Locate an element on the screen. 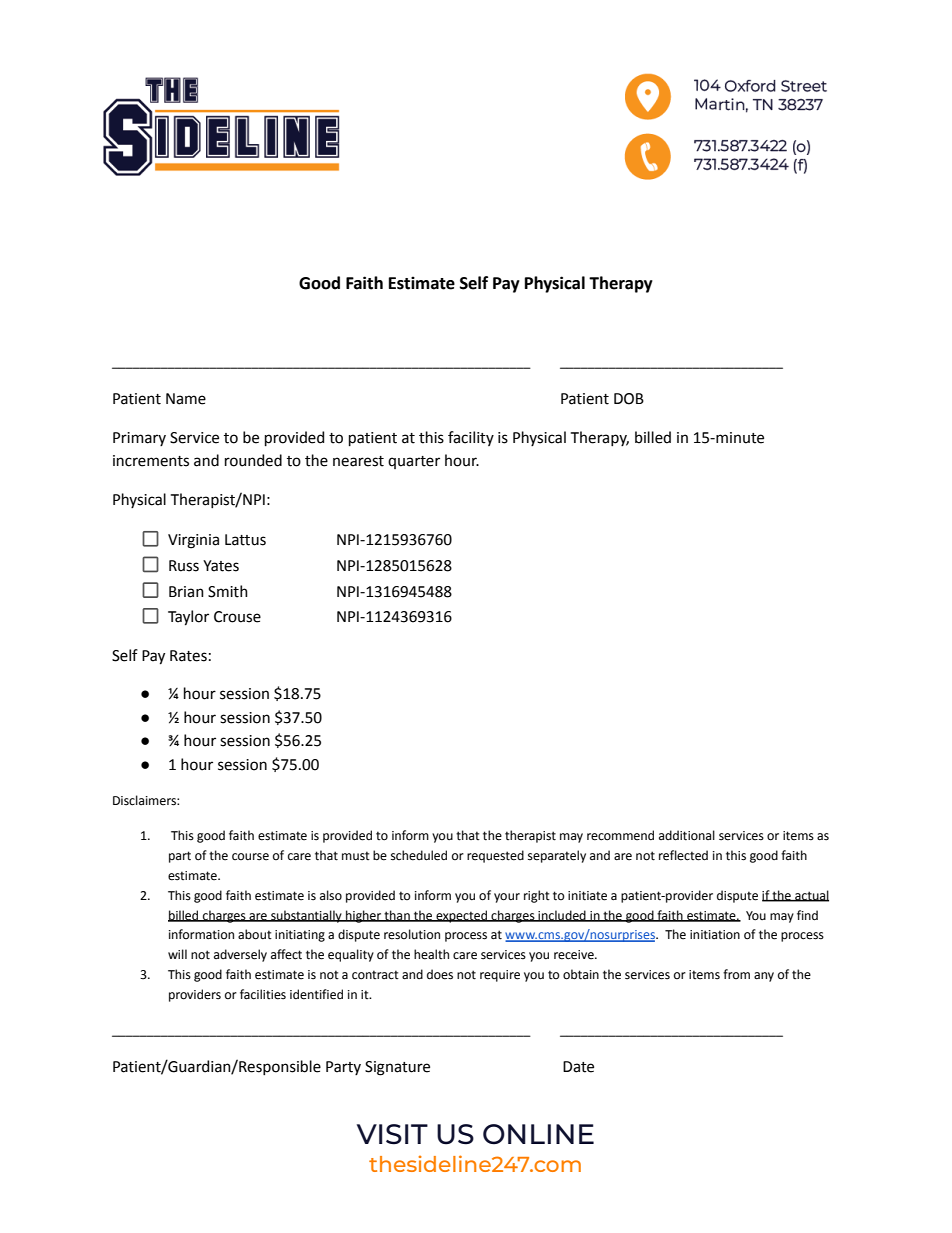  facility is located at coordinates (471, 438).
